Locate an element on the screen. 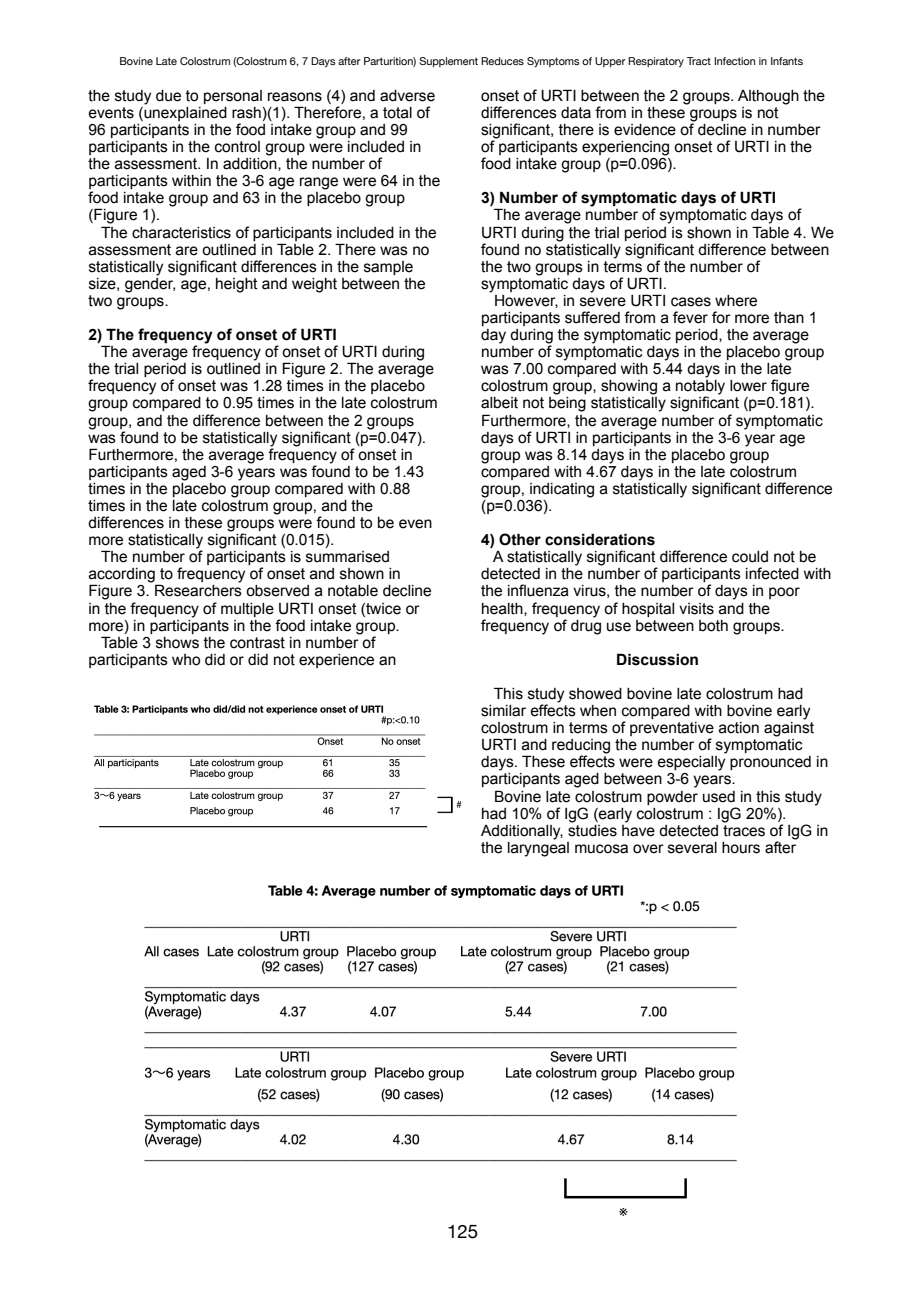 The height and width of the screenshot is (1308, 924). Tract is located at coordinates (699, 61).
